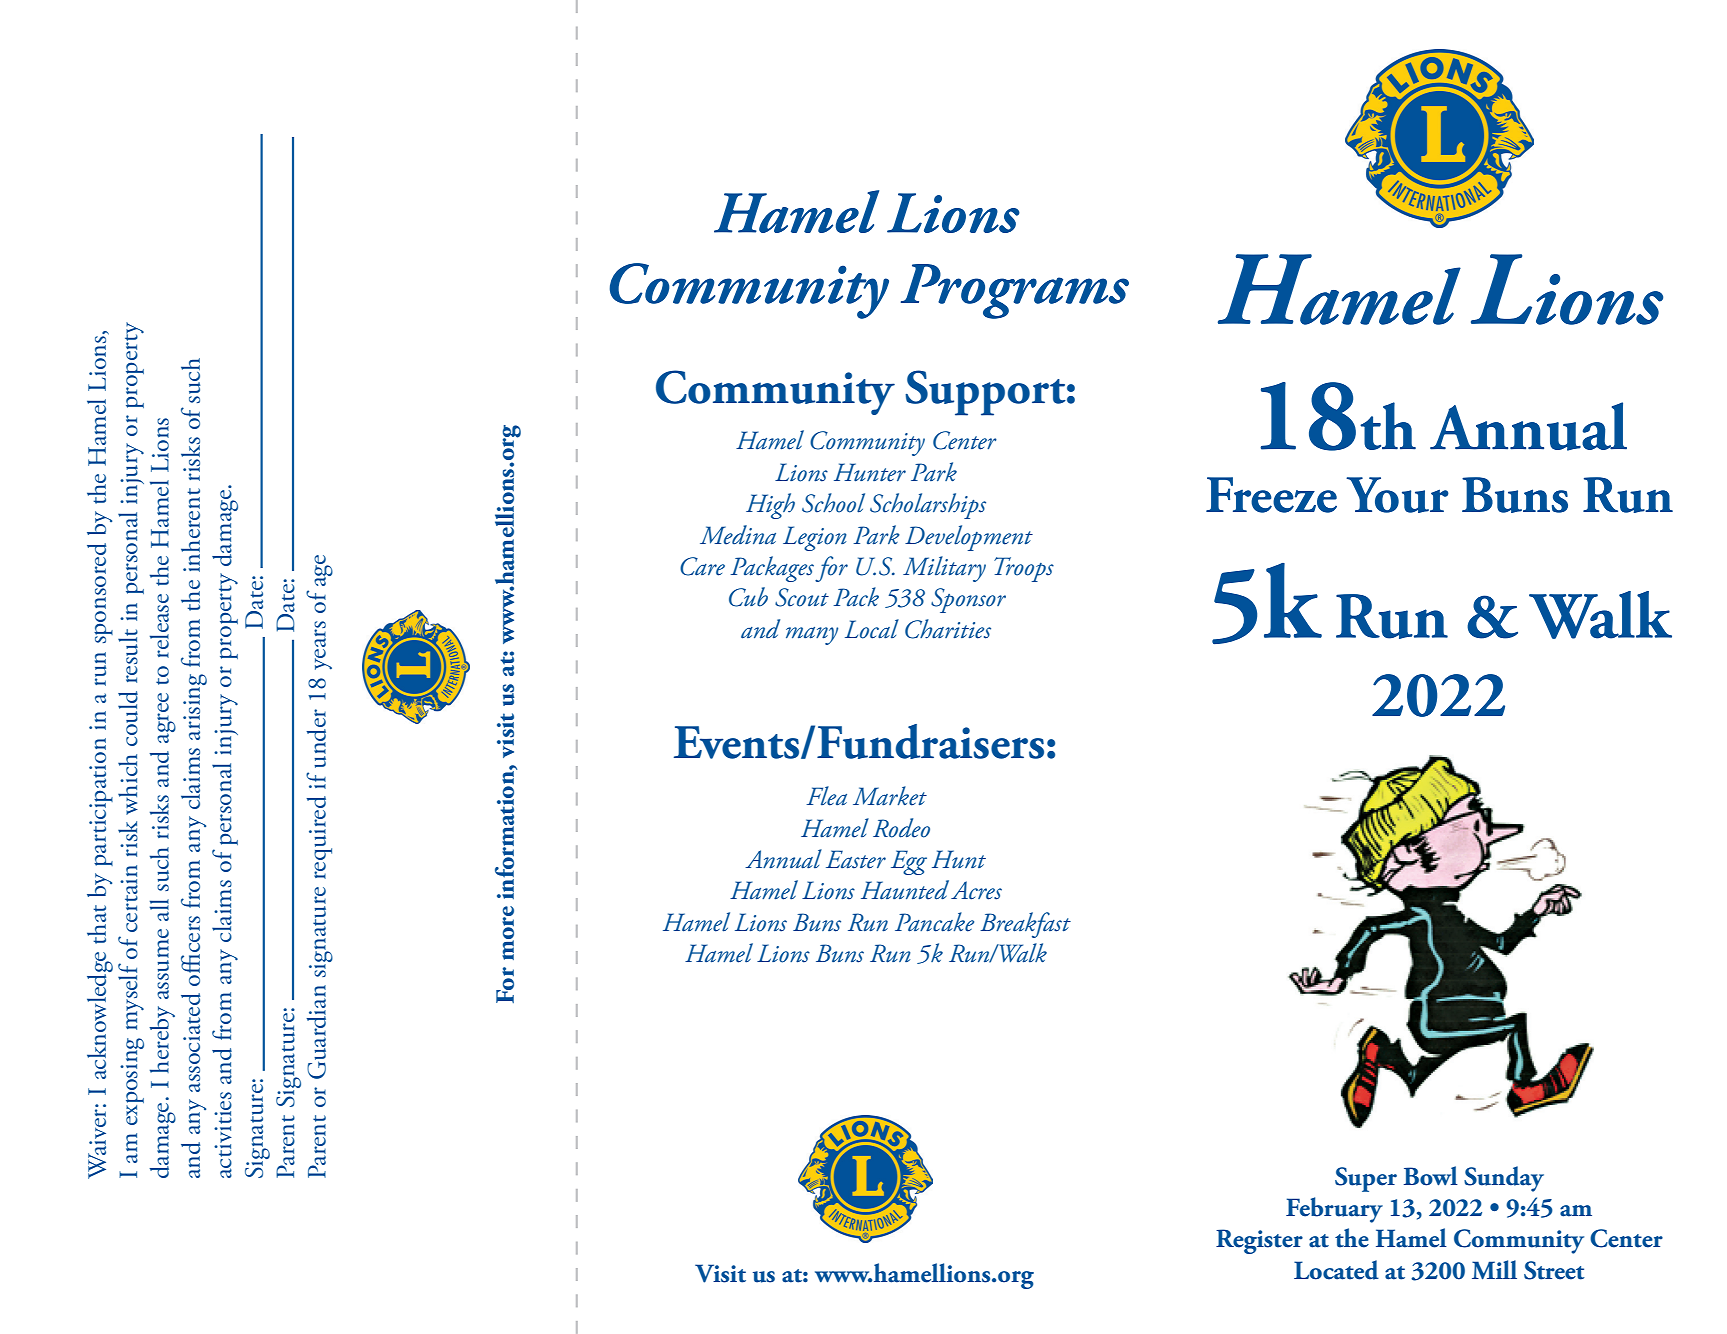 This screenshot has width=1727, height=1334. Describe the element at coordinates (1397, 495) in the screenshot. I see `Your` at that location.
